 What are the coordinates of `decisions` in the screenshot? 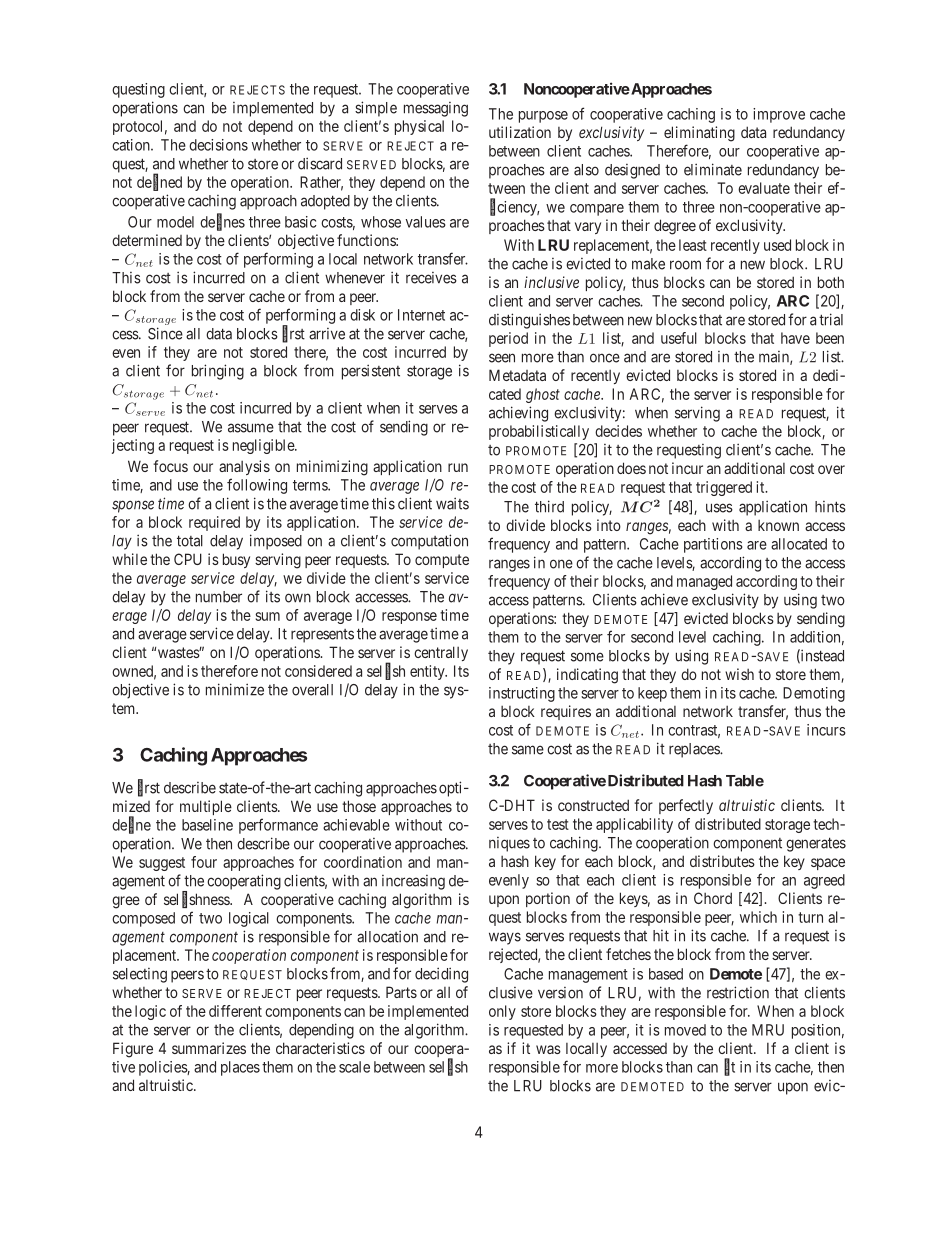 It's located at (218, 145).
